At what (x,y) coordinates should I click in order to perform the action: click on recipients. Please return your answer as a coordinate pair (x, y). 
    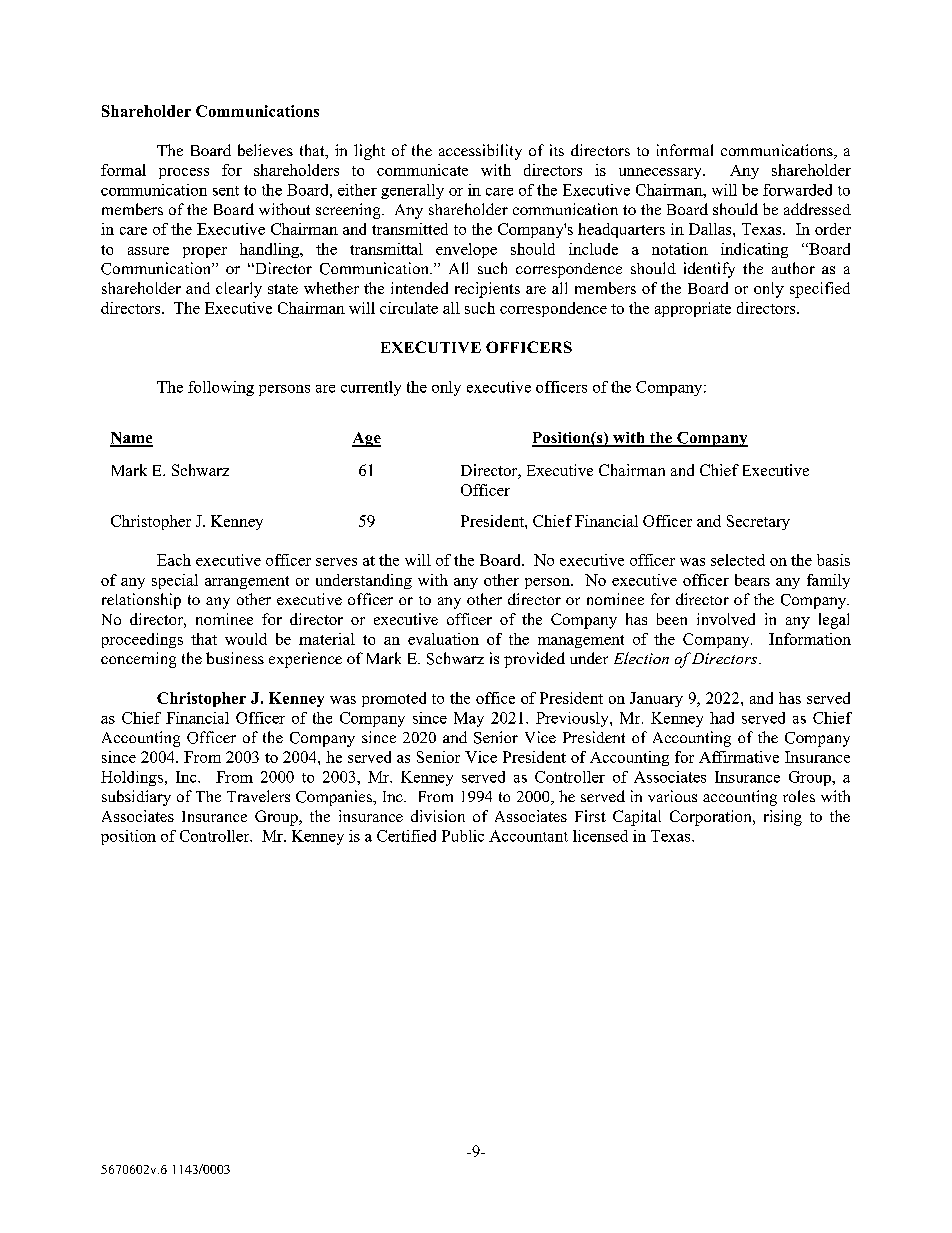
    Looking at the image, I should click on (487, 290).
